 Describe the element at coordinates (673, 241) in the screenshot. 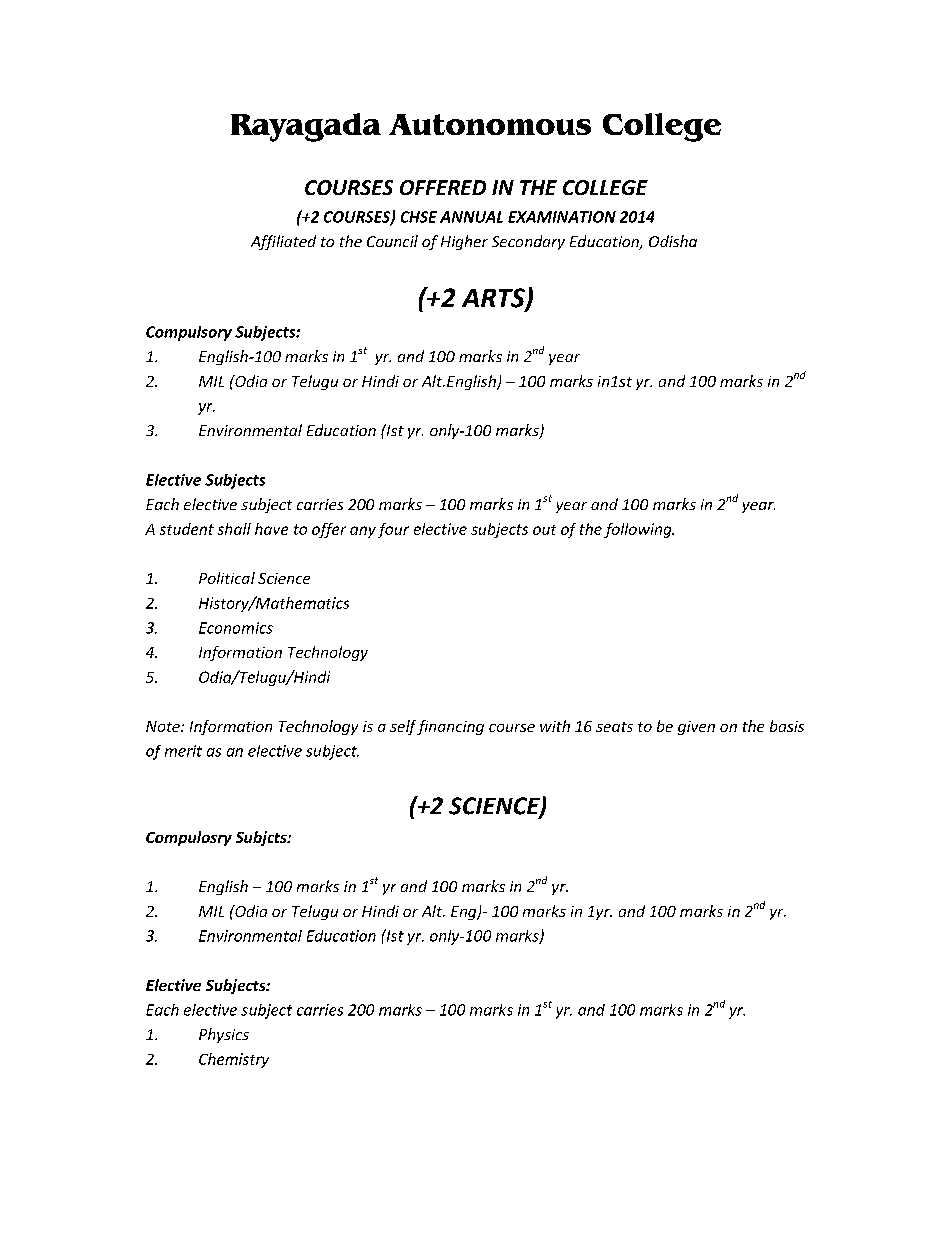

I see `Odisha` at that location.
